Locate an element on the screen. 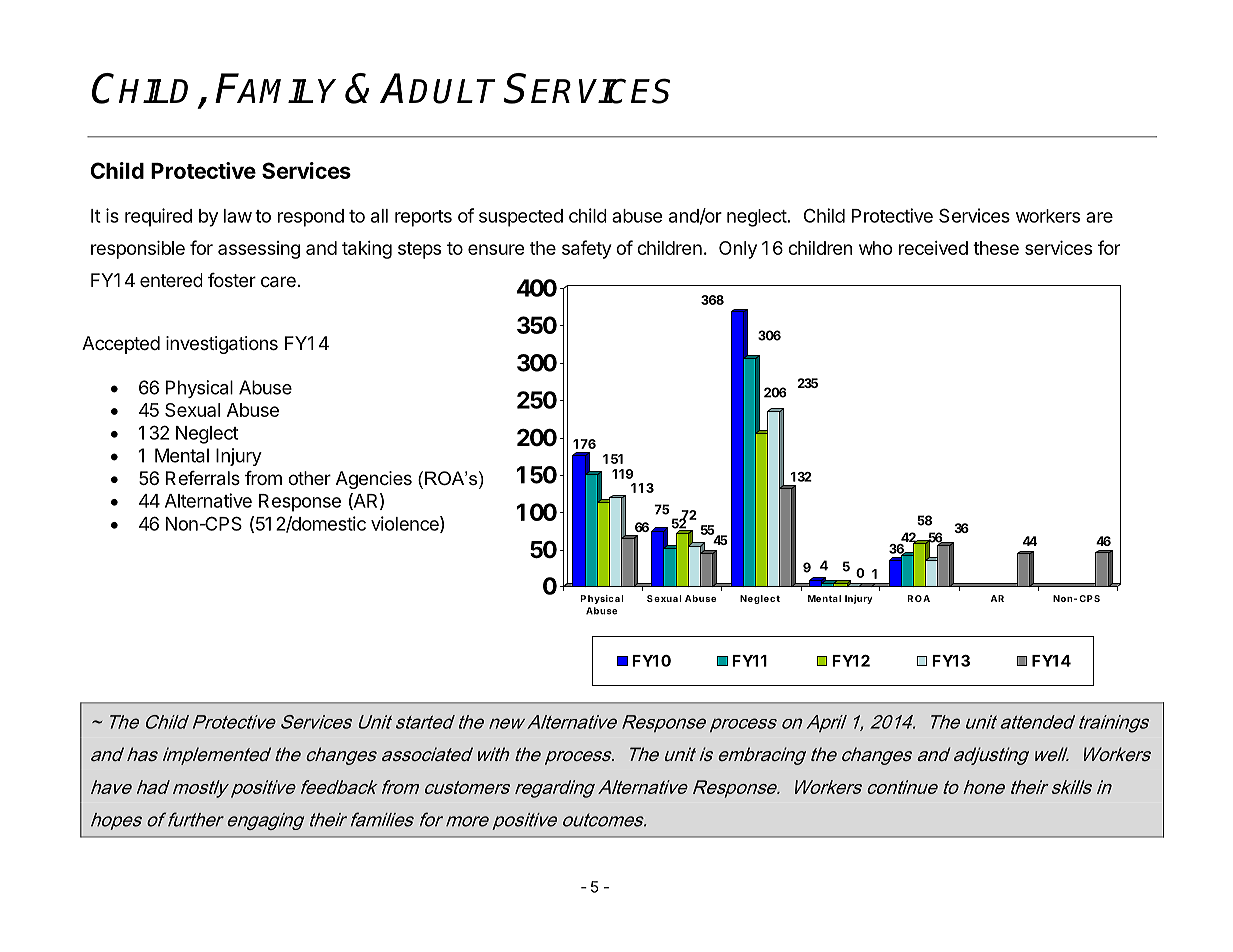  safety is located at coordinates (586, 249).
